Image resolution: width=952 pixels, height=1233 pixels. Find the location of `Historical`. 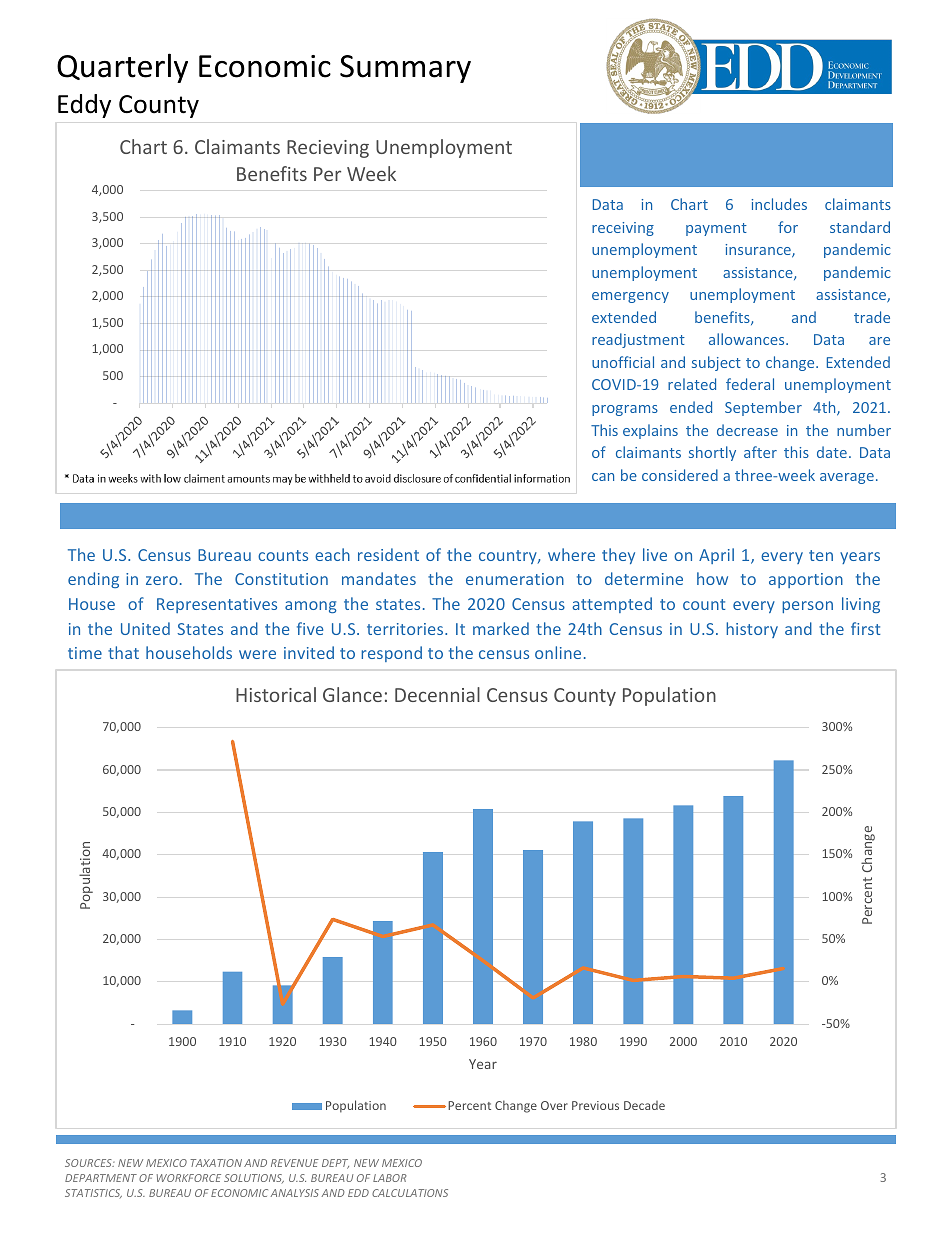

Historical is located at coordinates (276, 694).
